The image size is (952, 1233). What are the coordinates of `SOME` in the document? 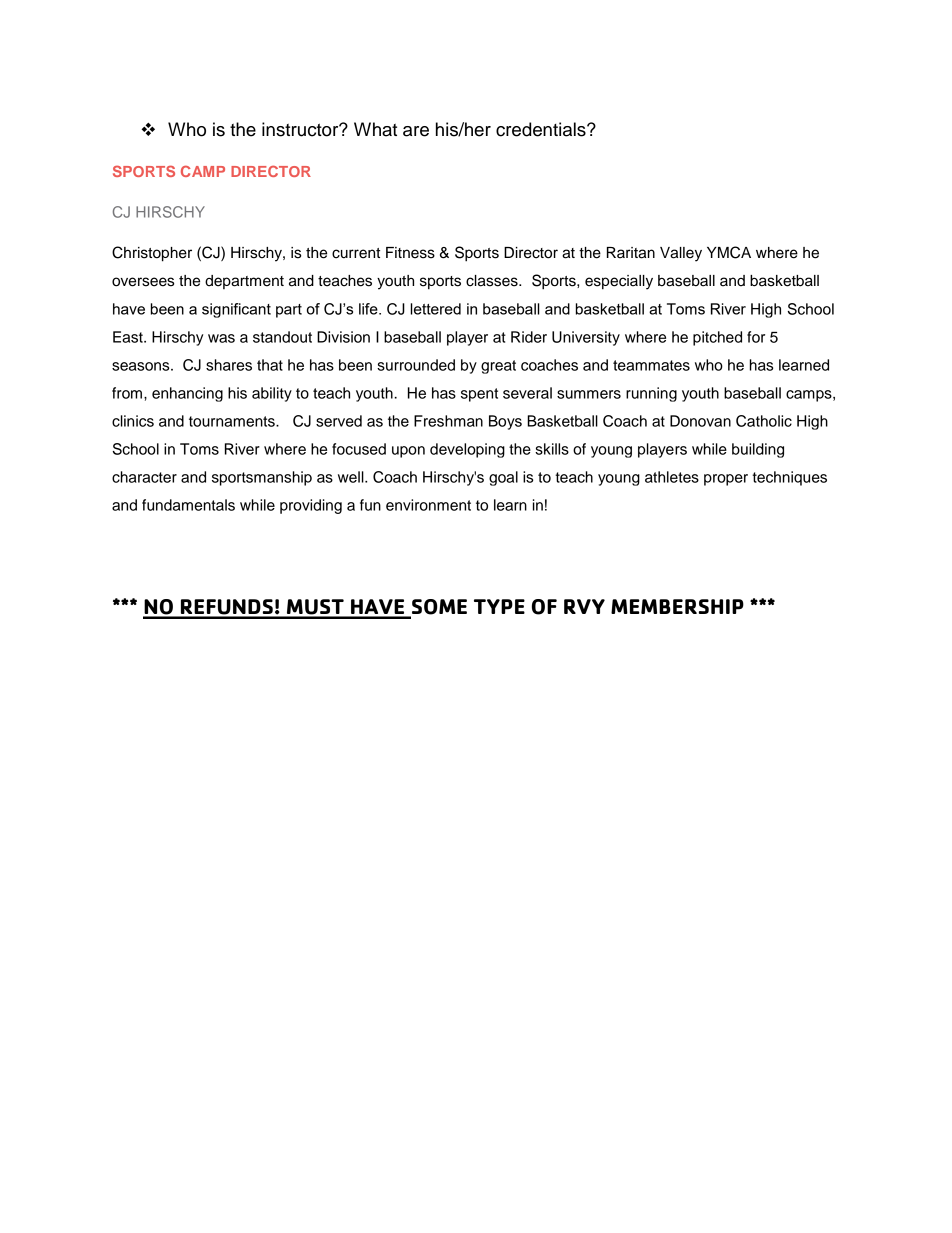 It's located at (438, 608).
